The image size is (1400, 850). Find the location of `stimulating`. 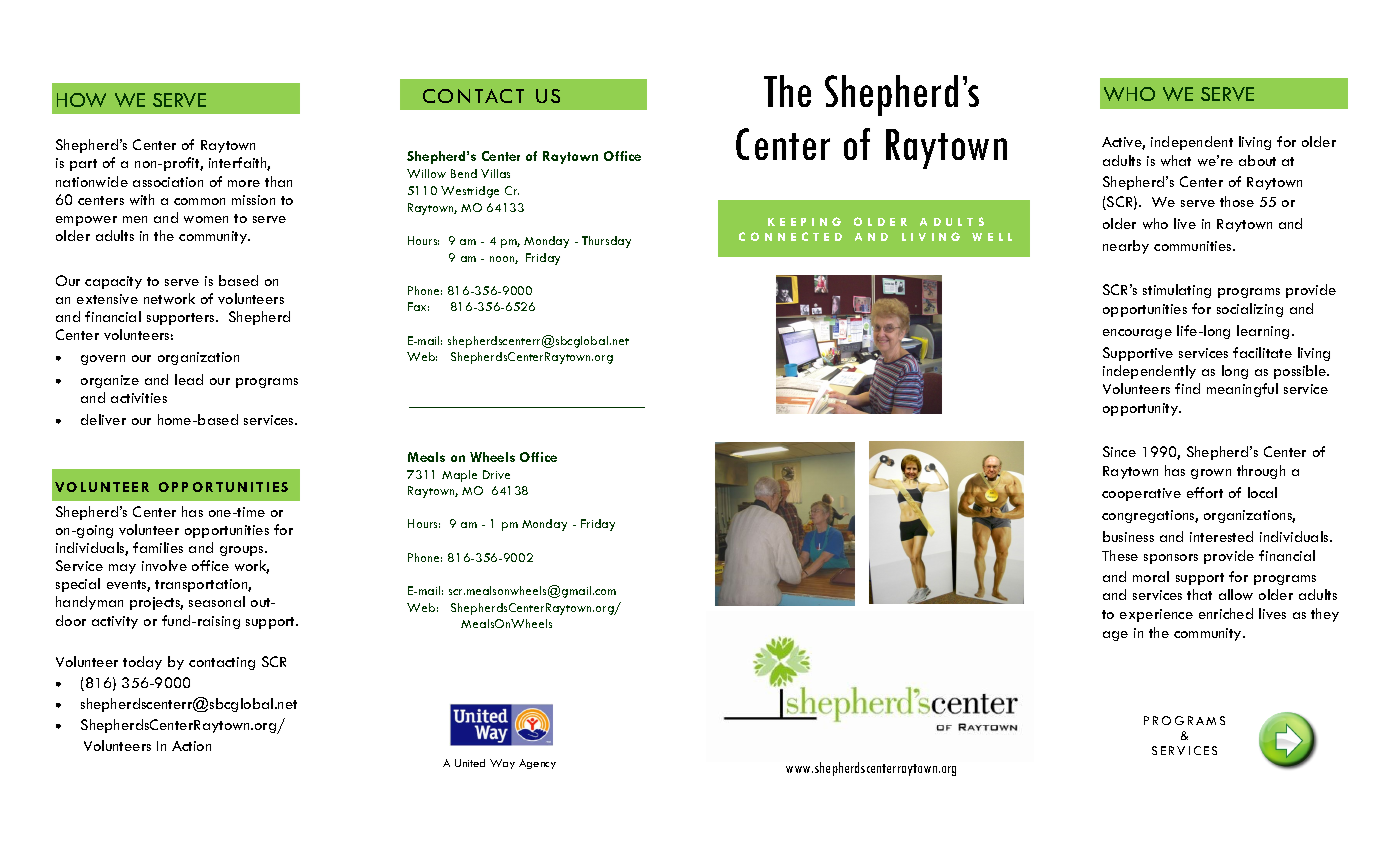

stimulating is located at coordinates (1177, 291).
